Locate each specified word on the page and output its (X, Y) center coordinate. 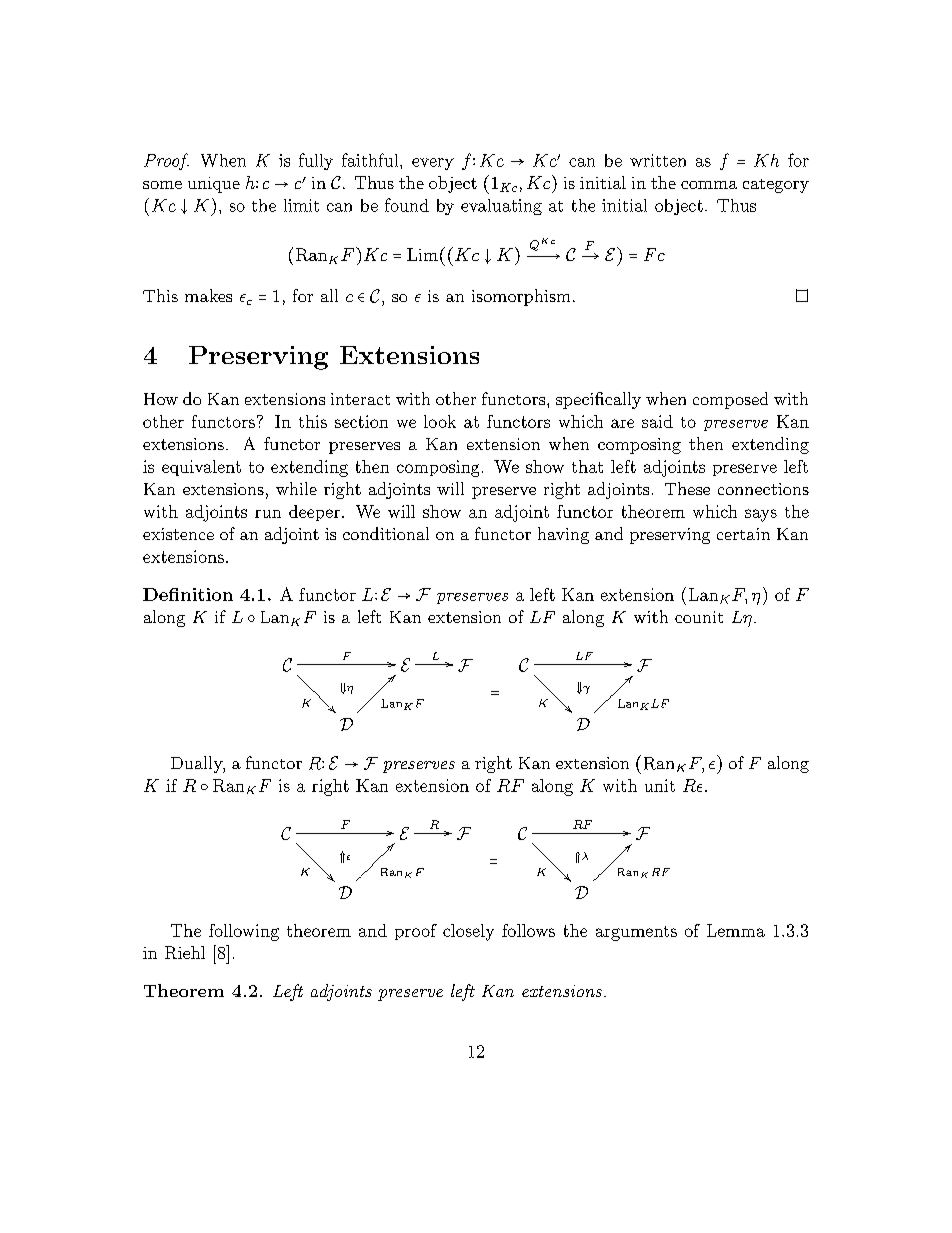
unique (214, 185)
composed (730, 400)
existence (178, 534)
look (440, 421)
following (244, 932)
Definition (188, 594)
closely (468, 932)
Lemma (736, 930)
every (433, 164)
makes (208, 295)
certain (743, 534)
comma (709, 185)
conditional (386, 533)
